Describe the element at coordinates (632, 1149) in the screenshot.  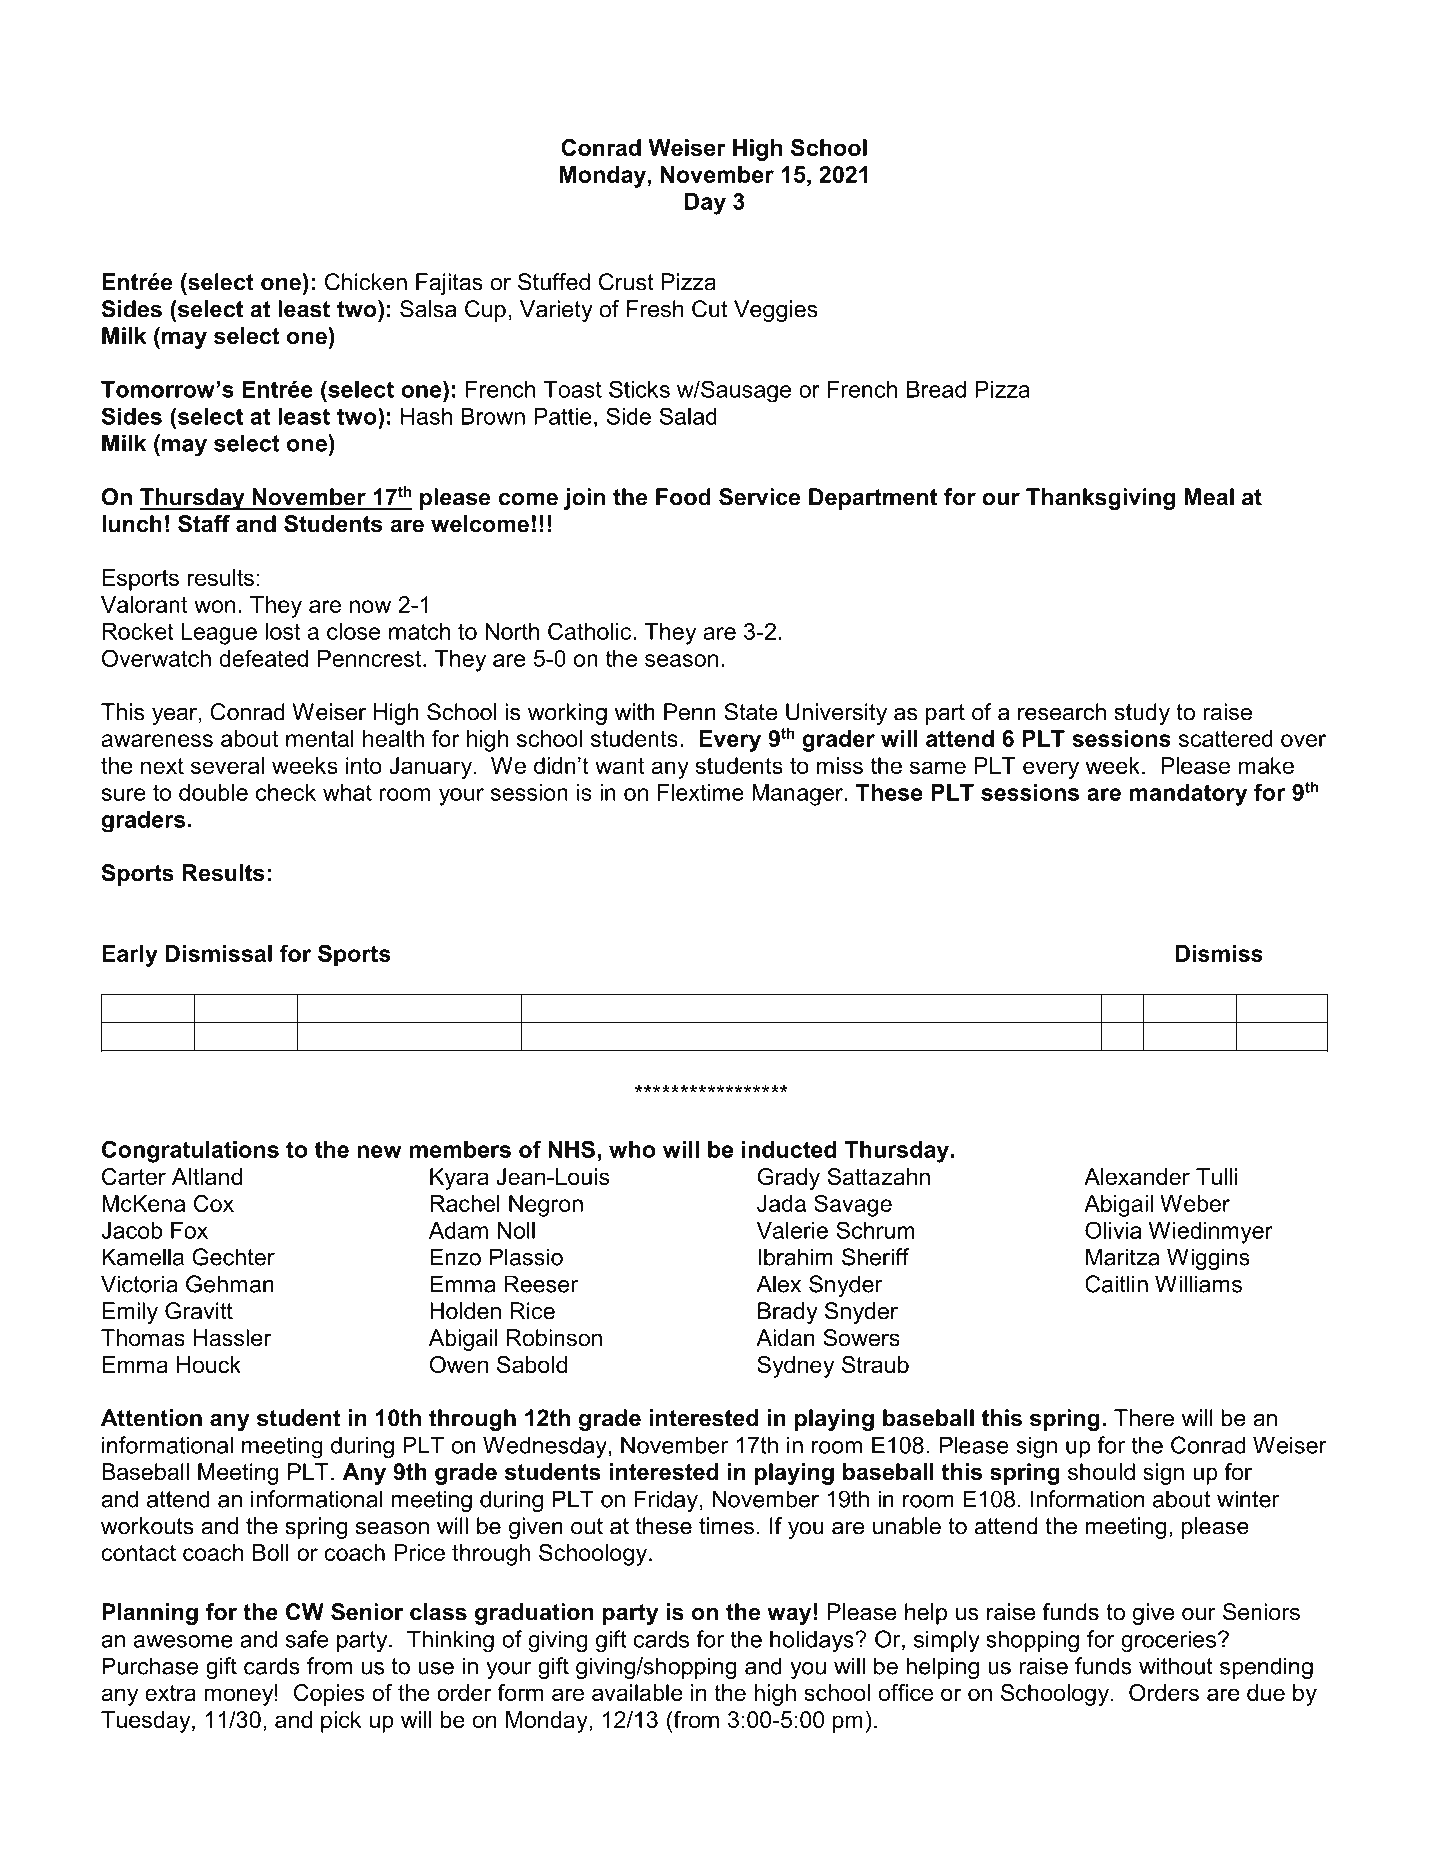
I see `who` at that location.
